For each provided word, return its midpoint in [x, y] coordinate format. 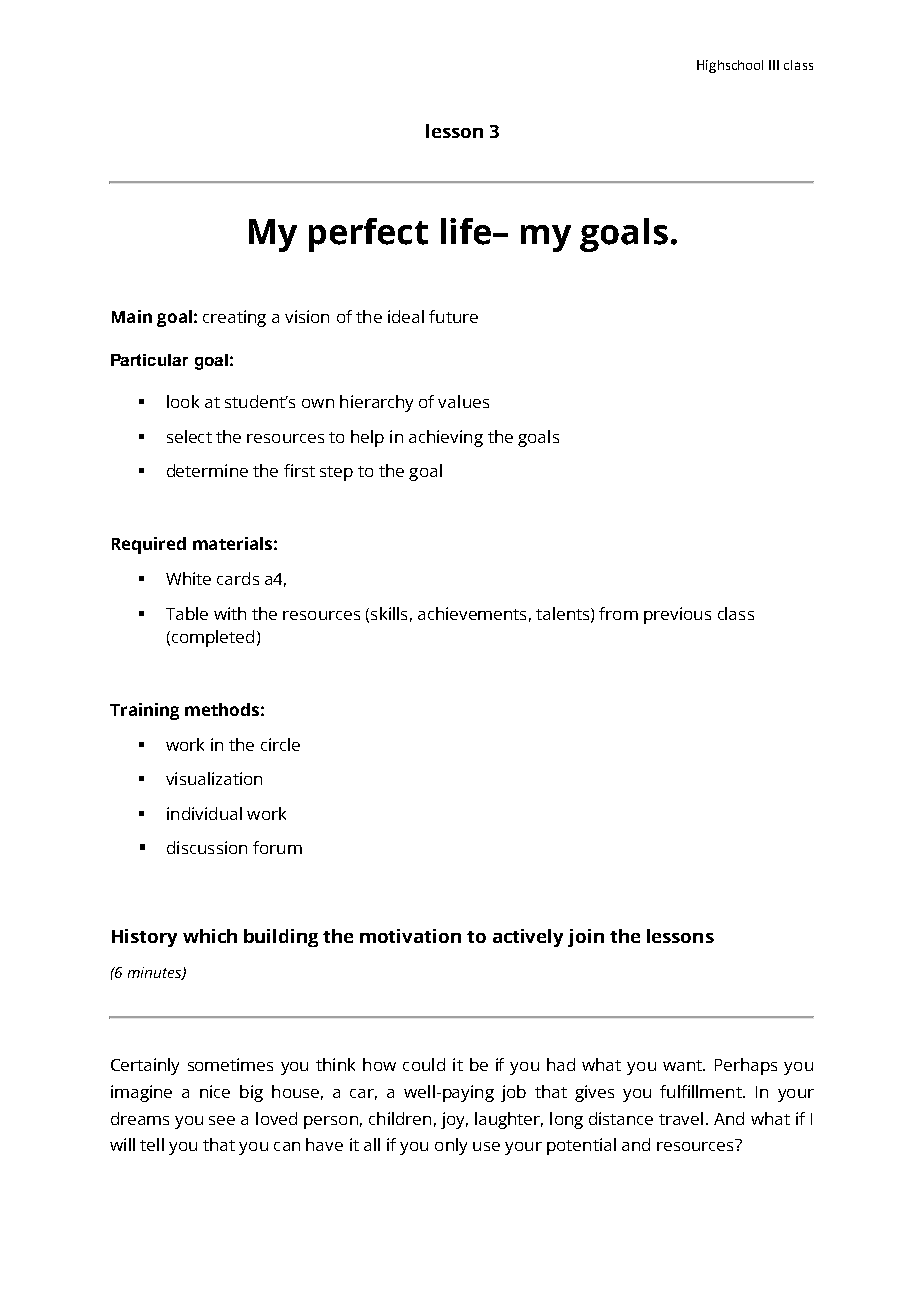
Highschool [730, 66]
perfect [368, 235]
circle [280, 744]
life [466, 231]
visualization [214, 778]
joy [454, 1120]
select [189, 436]
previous [677, 615]
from [618, 613]
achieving [446, 438]
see [222, 1120]
